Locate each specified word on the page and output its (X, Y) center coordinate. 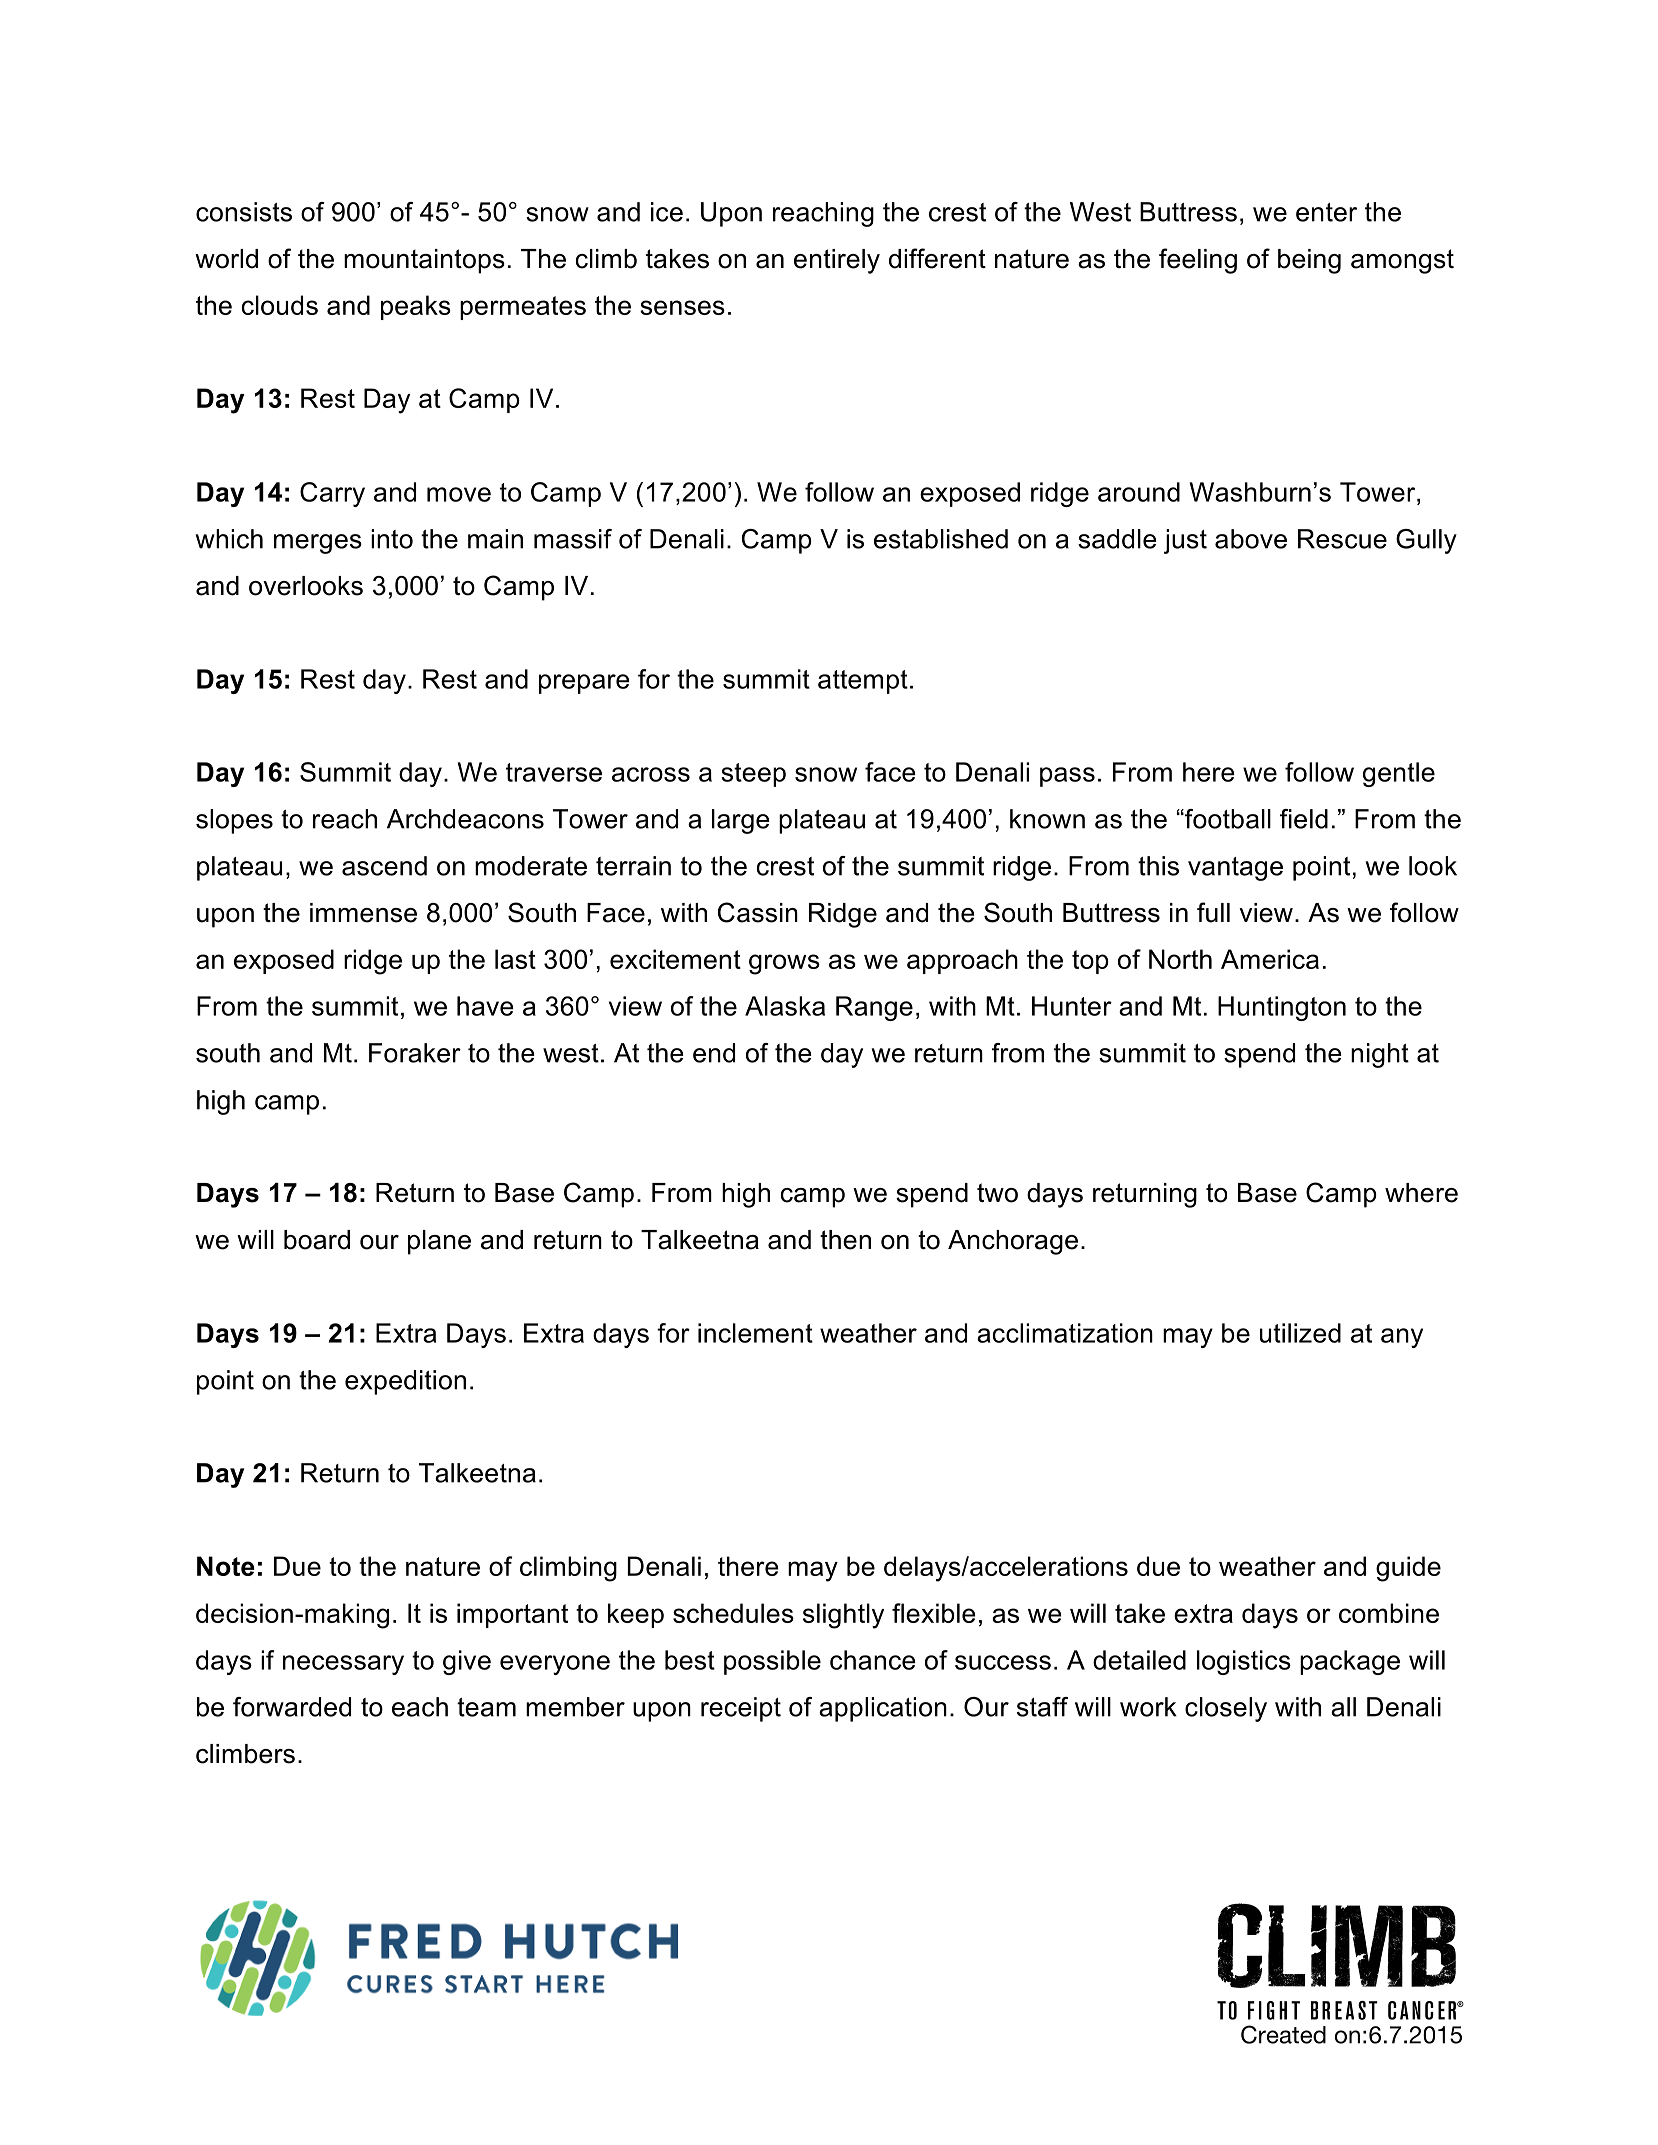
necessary (343, 1665)
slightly (843, 1616)
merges (318, 544)
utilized (1300, 1333)
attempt (863, 682)
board (317, 1240)
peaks (416, 307)
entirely (837, 261)
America (1270, 959)
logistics (1244, 1662)
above (1251, 539)
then (845, 1240)
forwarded (292, 1707)
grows (784, 964)
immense (363, 913)
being (1309, 261)
